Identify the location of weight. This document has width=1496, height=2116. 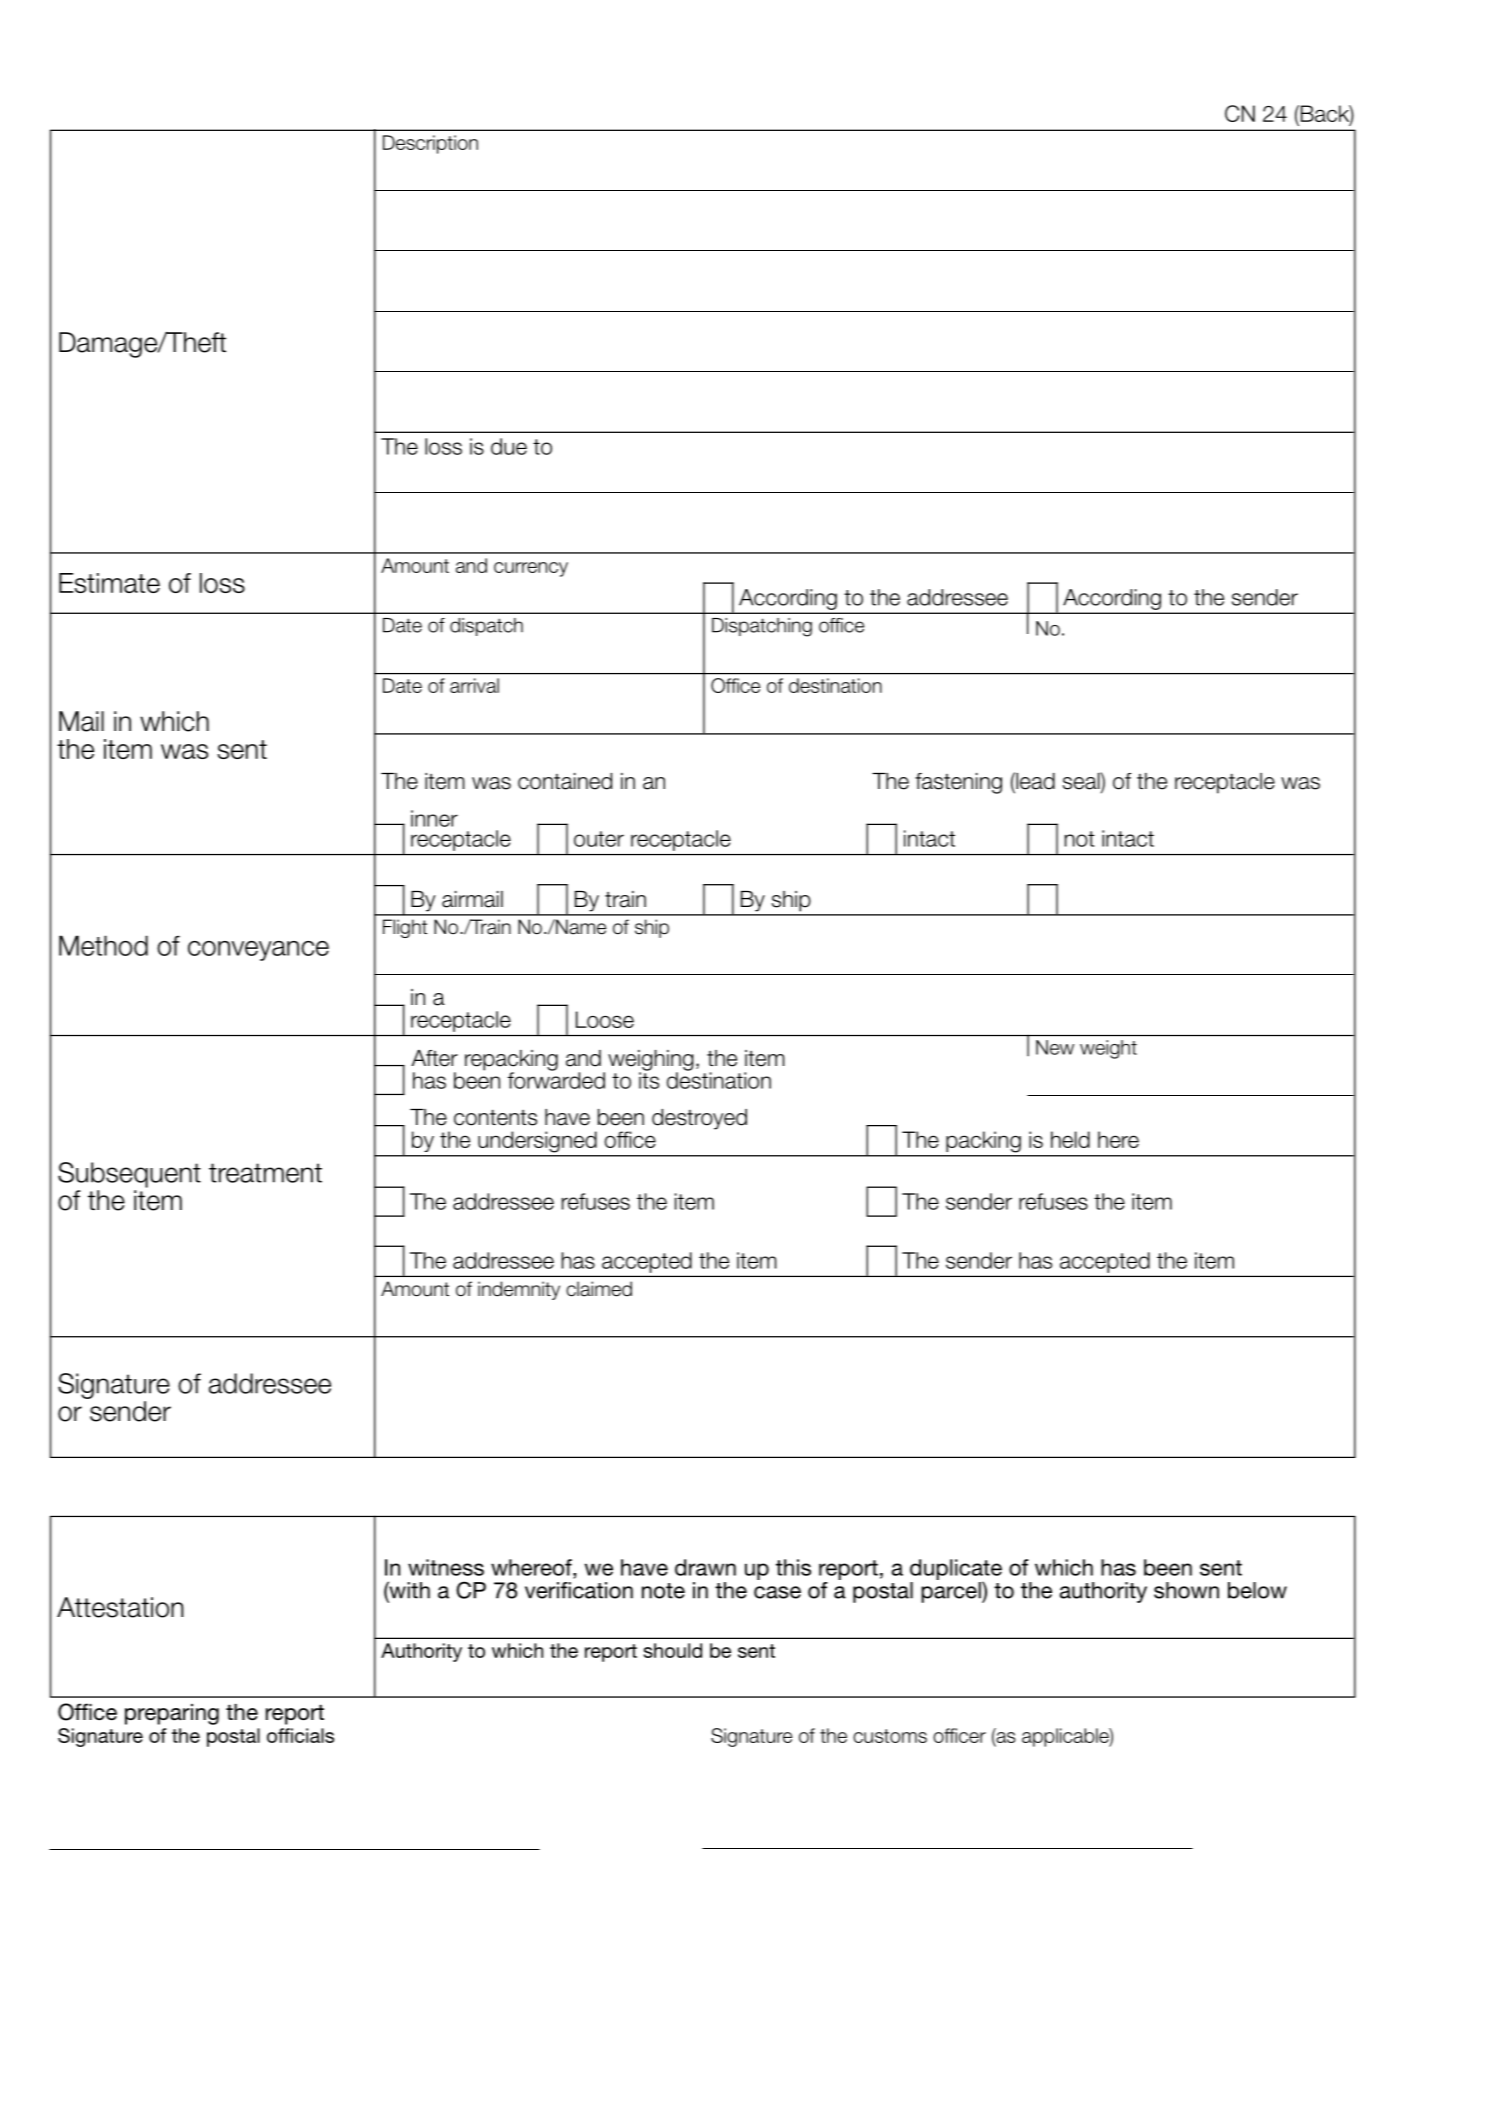
(1108, 1049).
